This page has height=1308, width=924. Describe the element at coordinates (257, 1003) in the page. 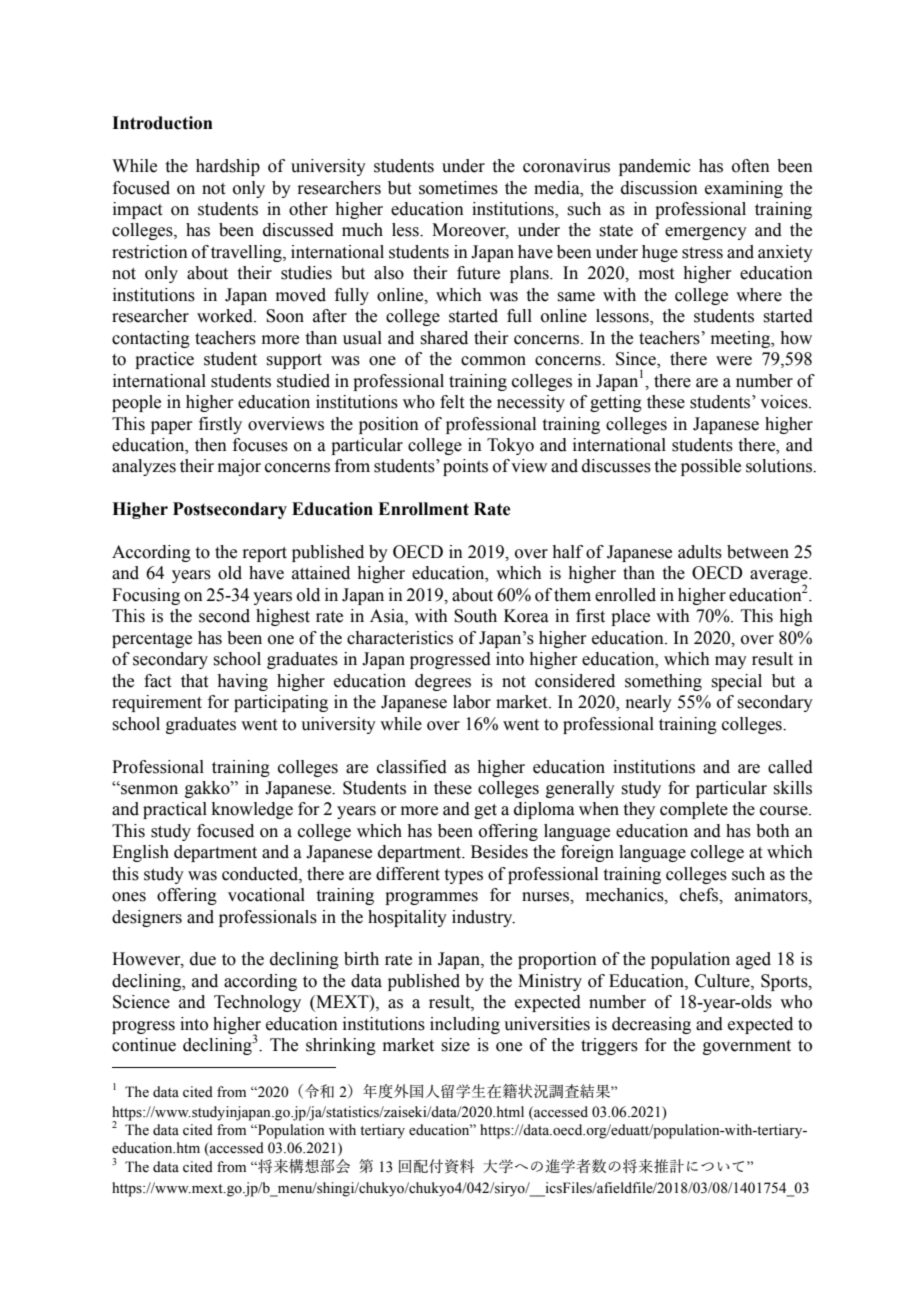

I see `Technology` at that location.
